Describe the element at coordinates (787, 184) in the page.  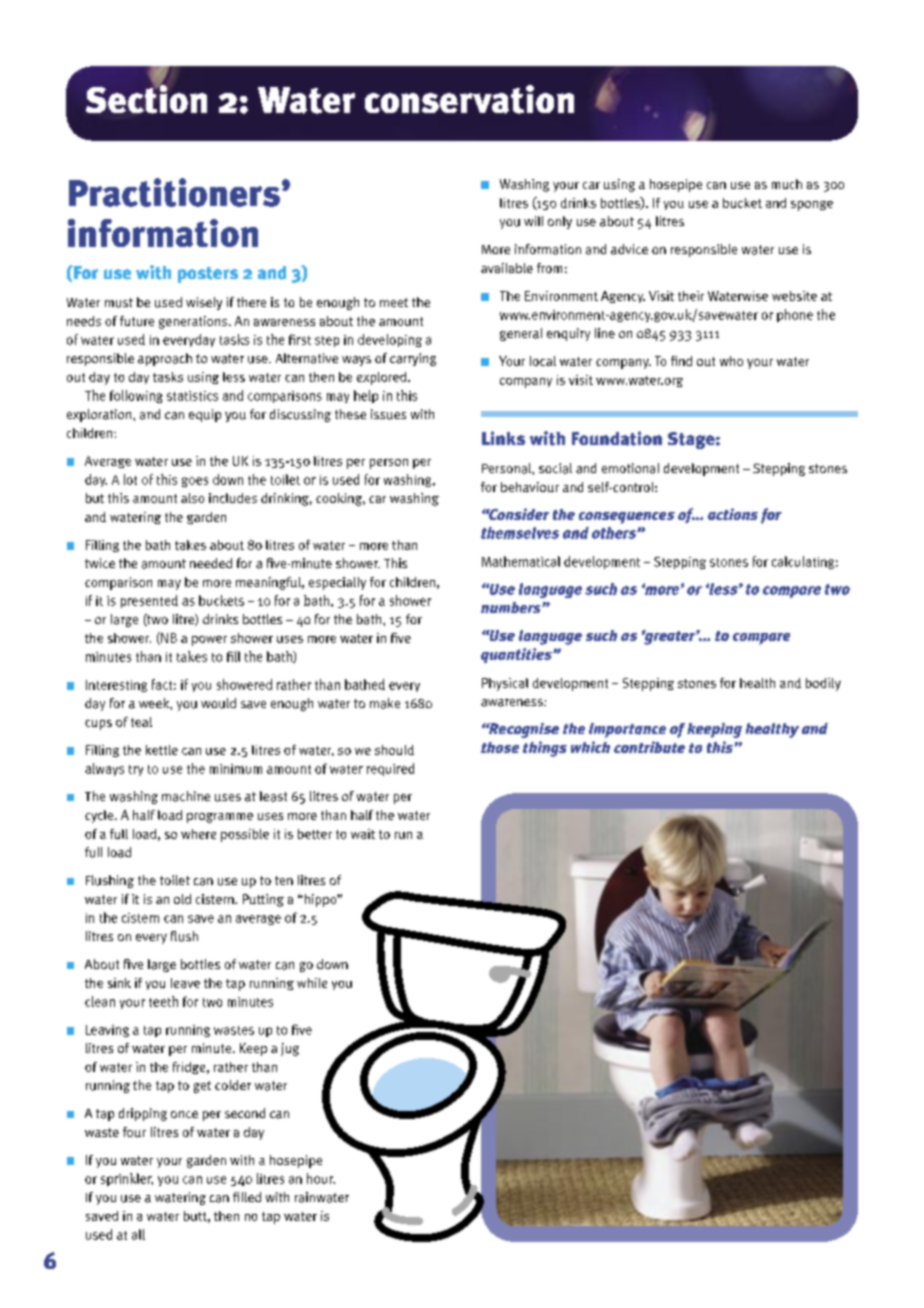
I see `much` at that location.
